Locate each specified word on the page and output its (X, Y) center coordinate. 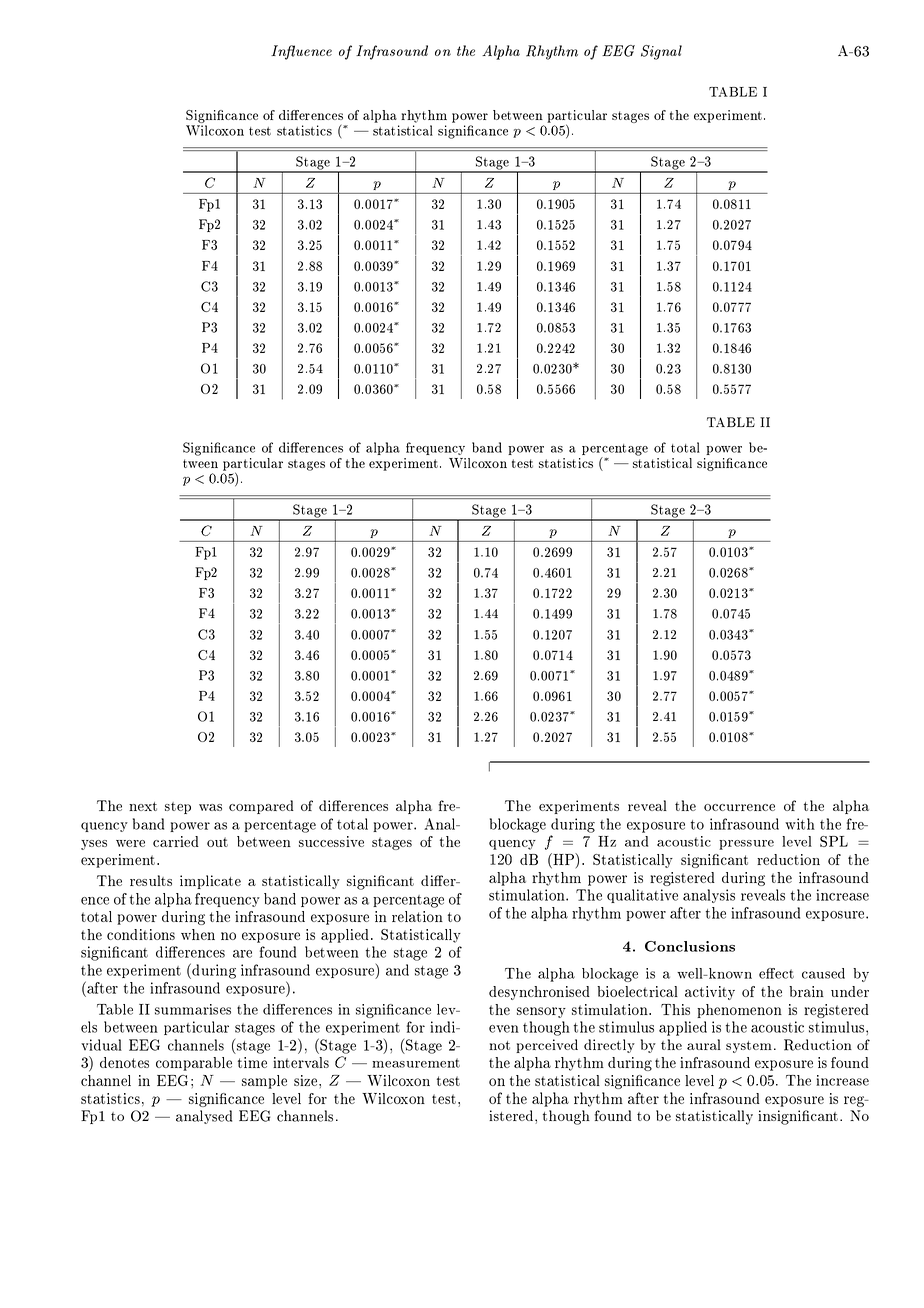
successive (331, 841)
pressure (746, 845)
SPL (834, 841)
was (210, 807)
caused (823, 973)
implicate (210, 882)
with (800, 824)
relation (417, 916)
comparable (194, 1064)
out (217, 842)
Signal (661, 52)
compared (261, 807)
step (178, 808)
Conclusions (690, 946)
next (143, 806)
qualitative (642, 896)
